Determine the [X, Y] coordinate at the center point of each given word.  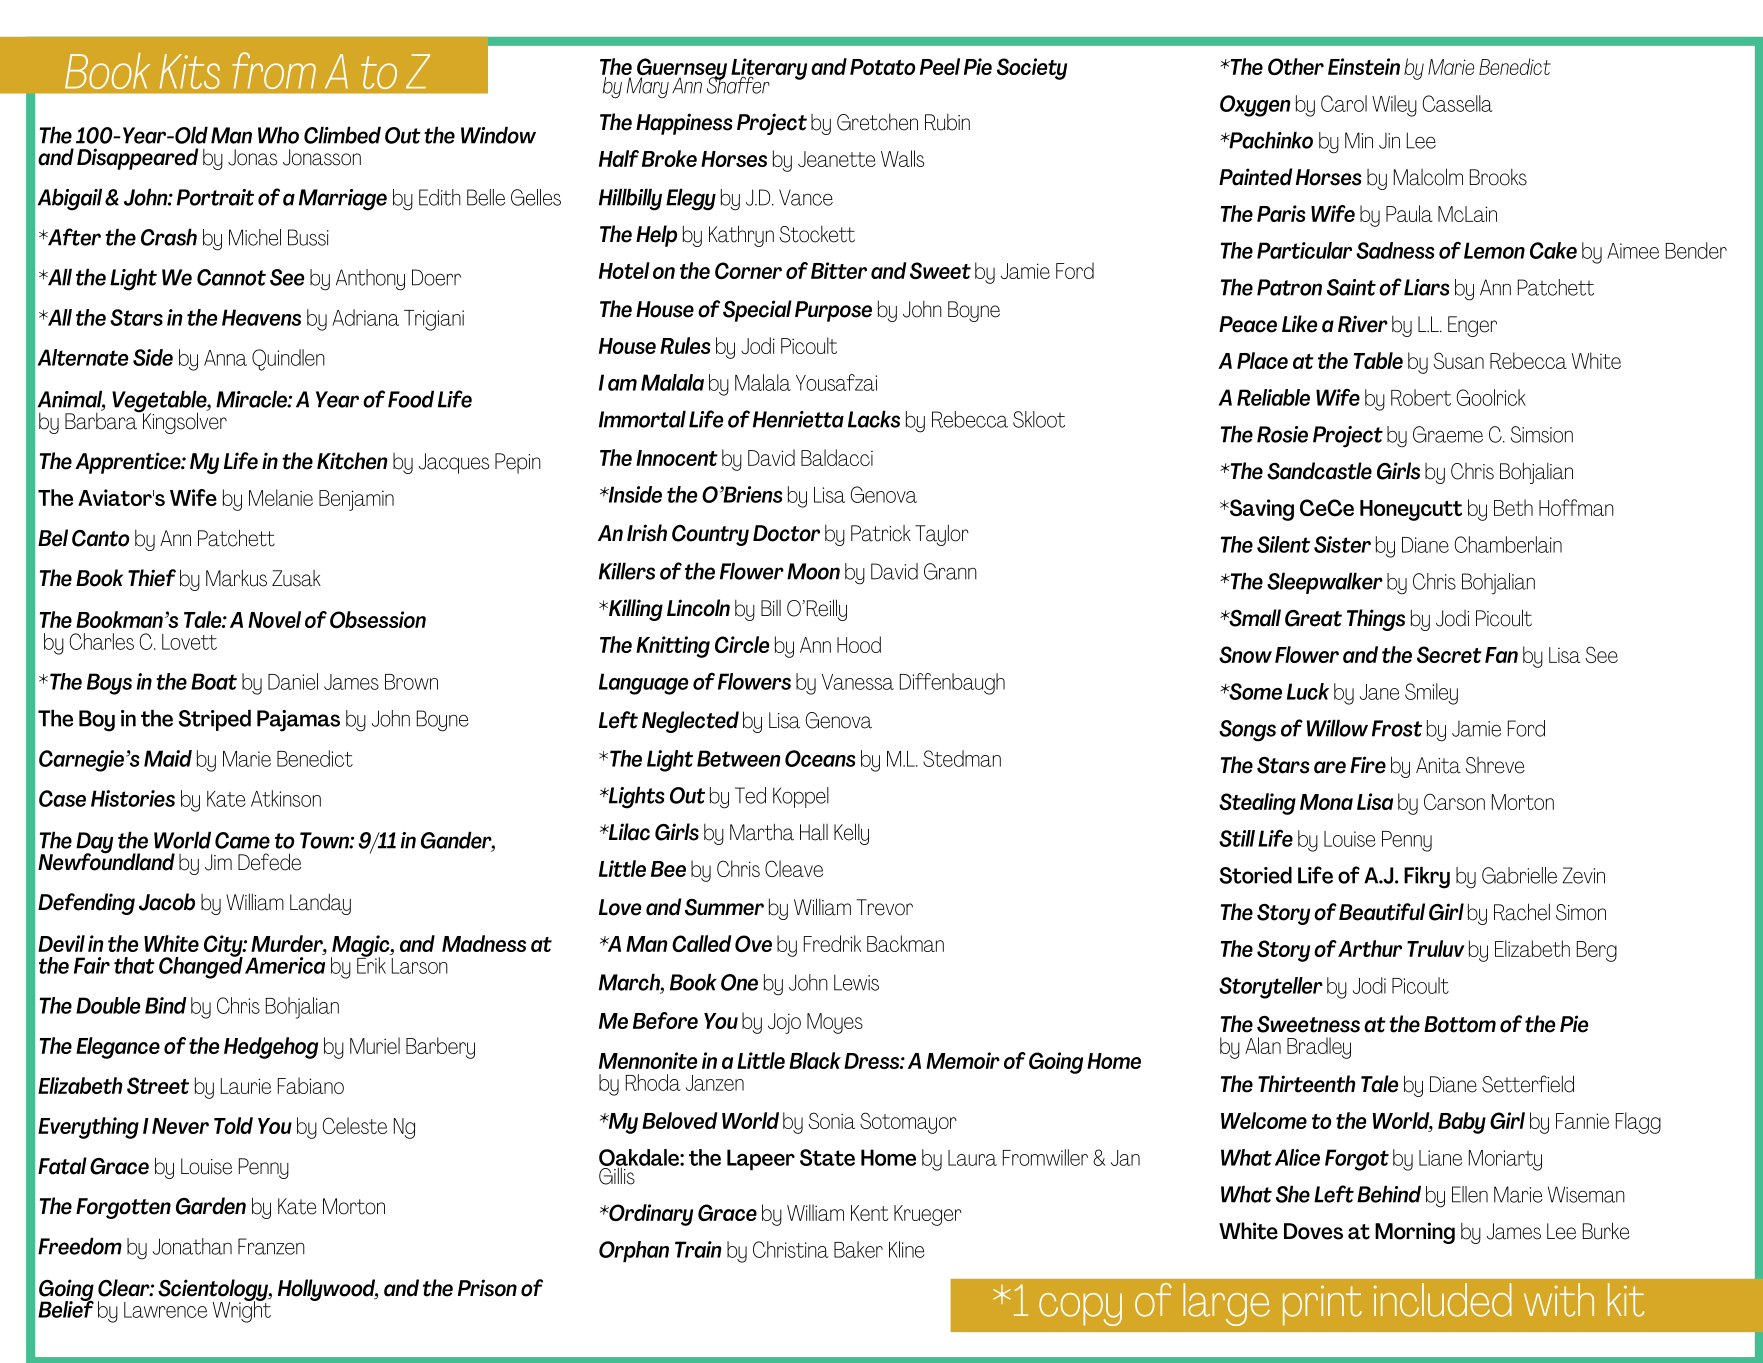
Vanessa [858, 682]
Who [278, 135]
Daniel [293, 681]
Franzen [271, 1246]
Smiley [1431, 694]
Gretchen [877, 122]
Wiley [1394, 106]
